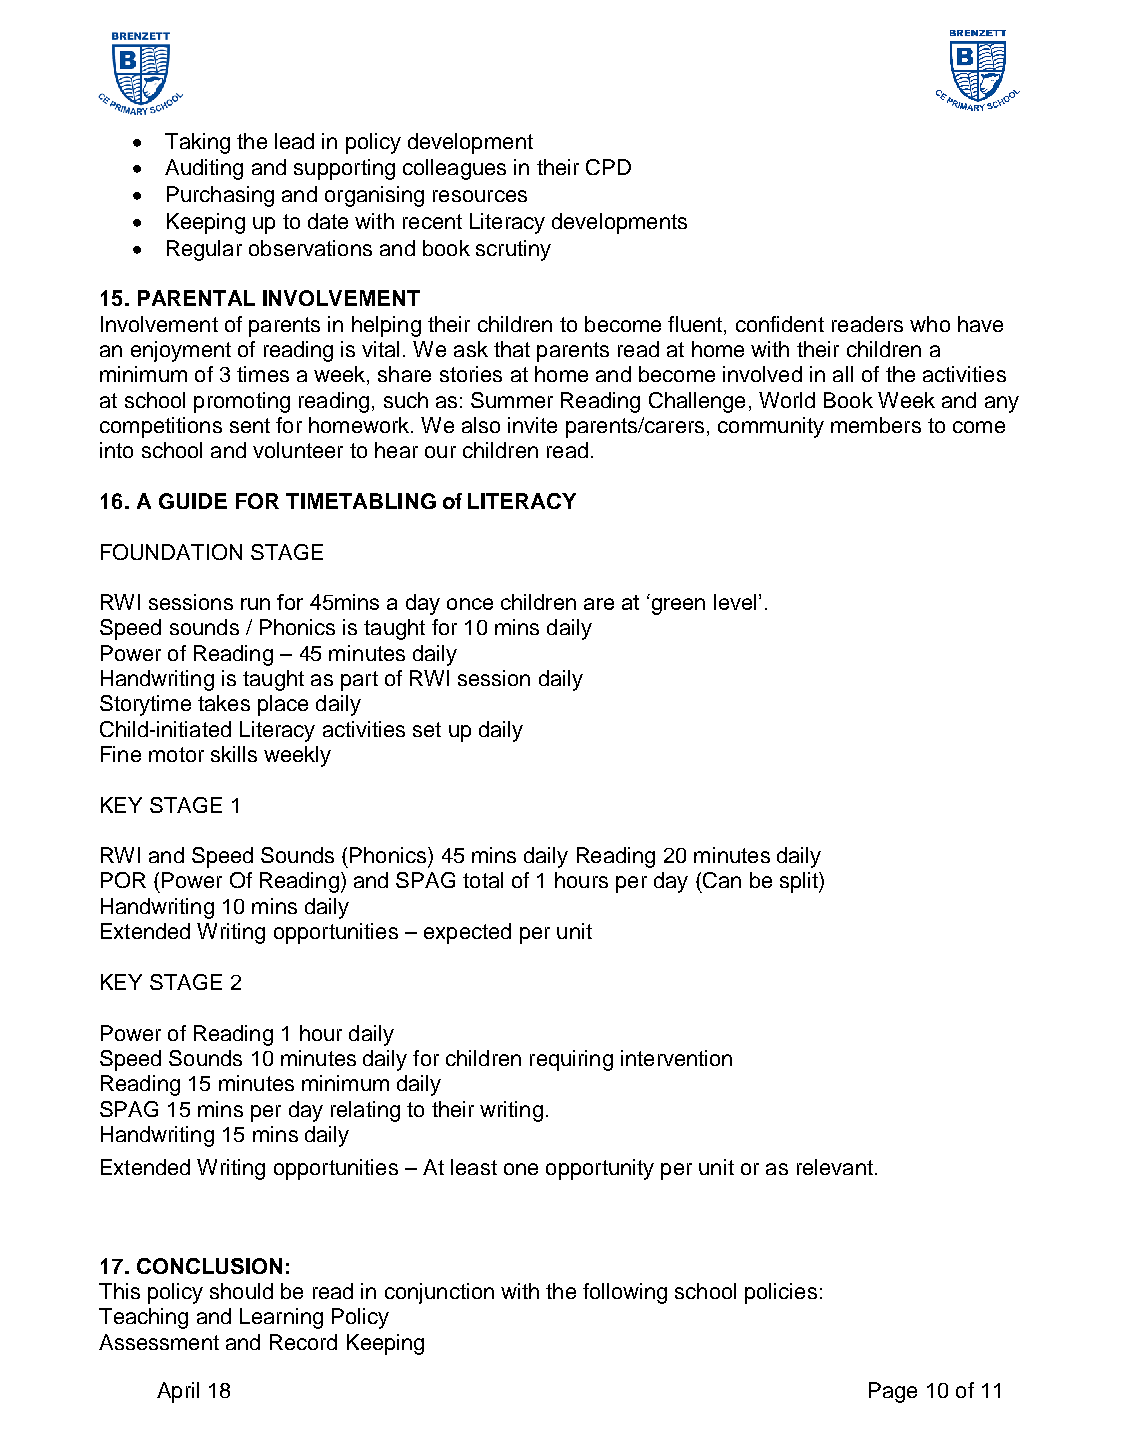 This screenshot has height=1452, width=1122. Describe the element at coordinates (800, 882) in the screenshot. I see `split` at that location.
